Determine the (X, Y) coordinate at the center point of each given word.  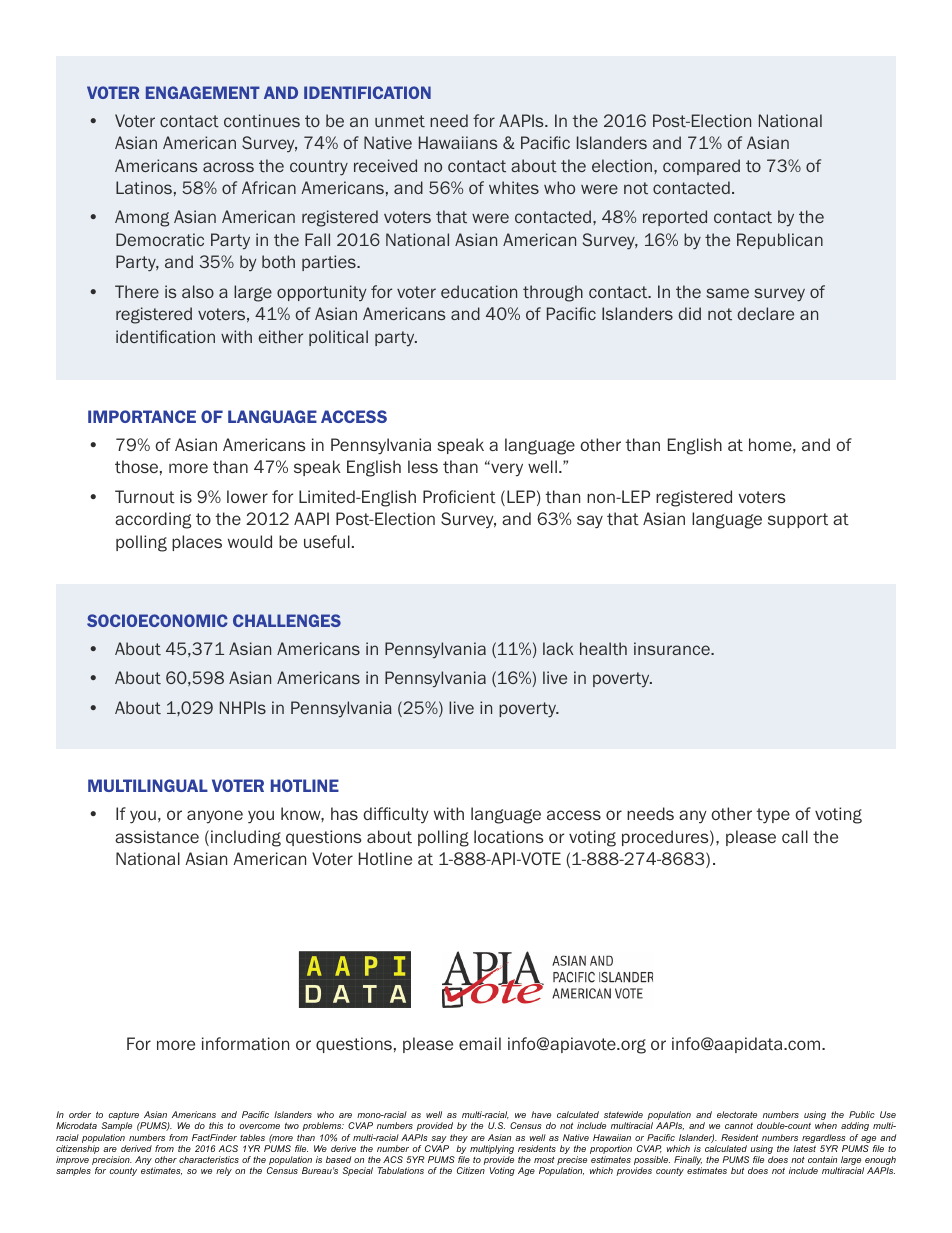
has (344, 813)
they (458, 1140)
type (773, 816)
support (798, 520)
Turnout (145, 497)
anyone (215, 817)
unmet (400, 121)
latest (804, 1148)
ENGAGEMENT (203, 92)
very (506, 470)
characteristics (209, 1159)
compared (701, 167)
